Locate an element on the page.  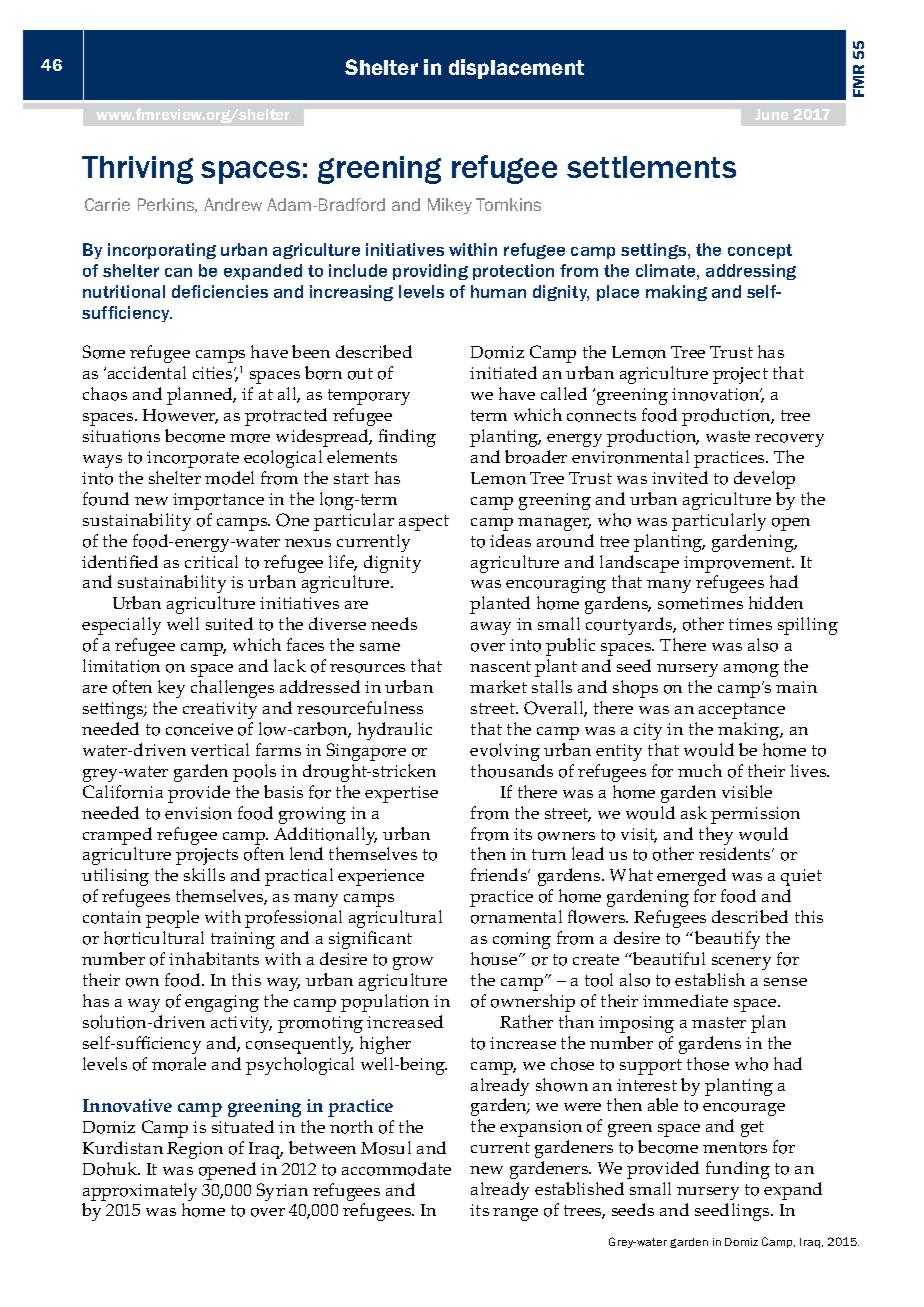
acceptance is located at coordinates (742, 711).
